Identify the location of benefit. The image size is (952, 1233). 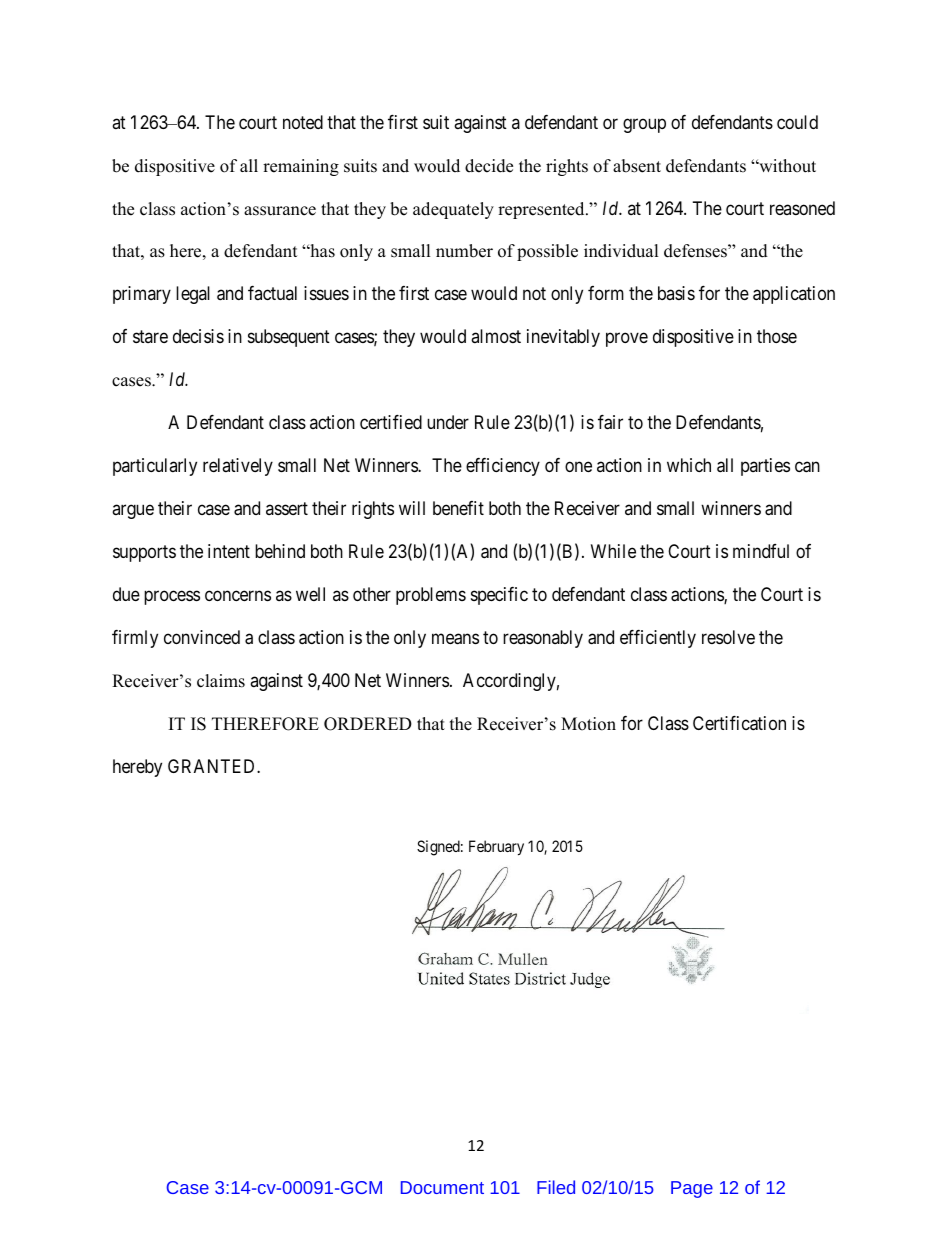
(458, 508).
